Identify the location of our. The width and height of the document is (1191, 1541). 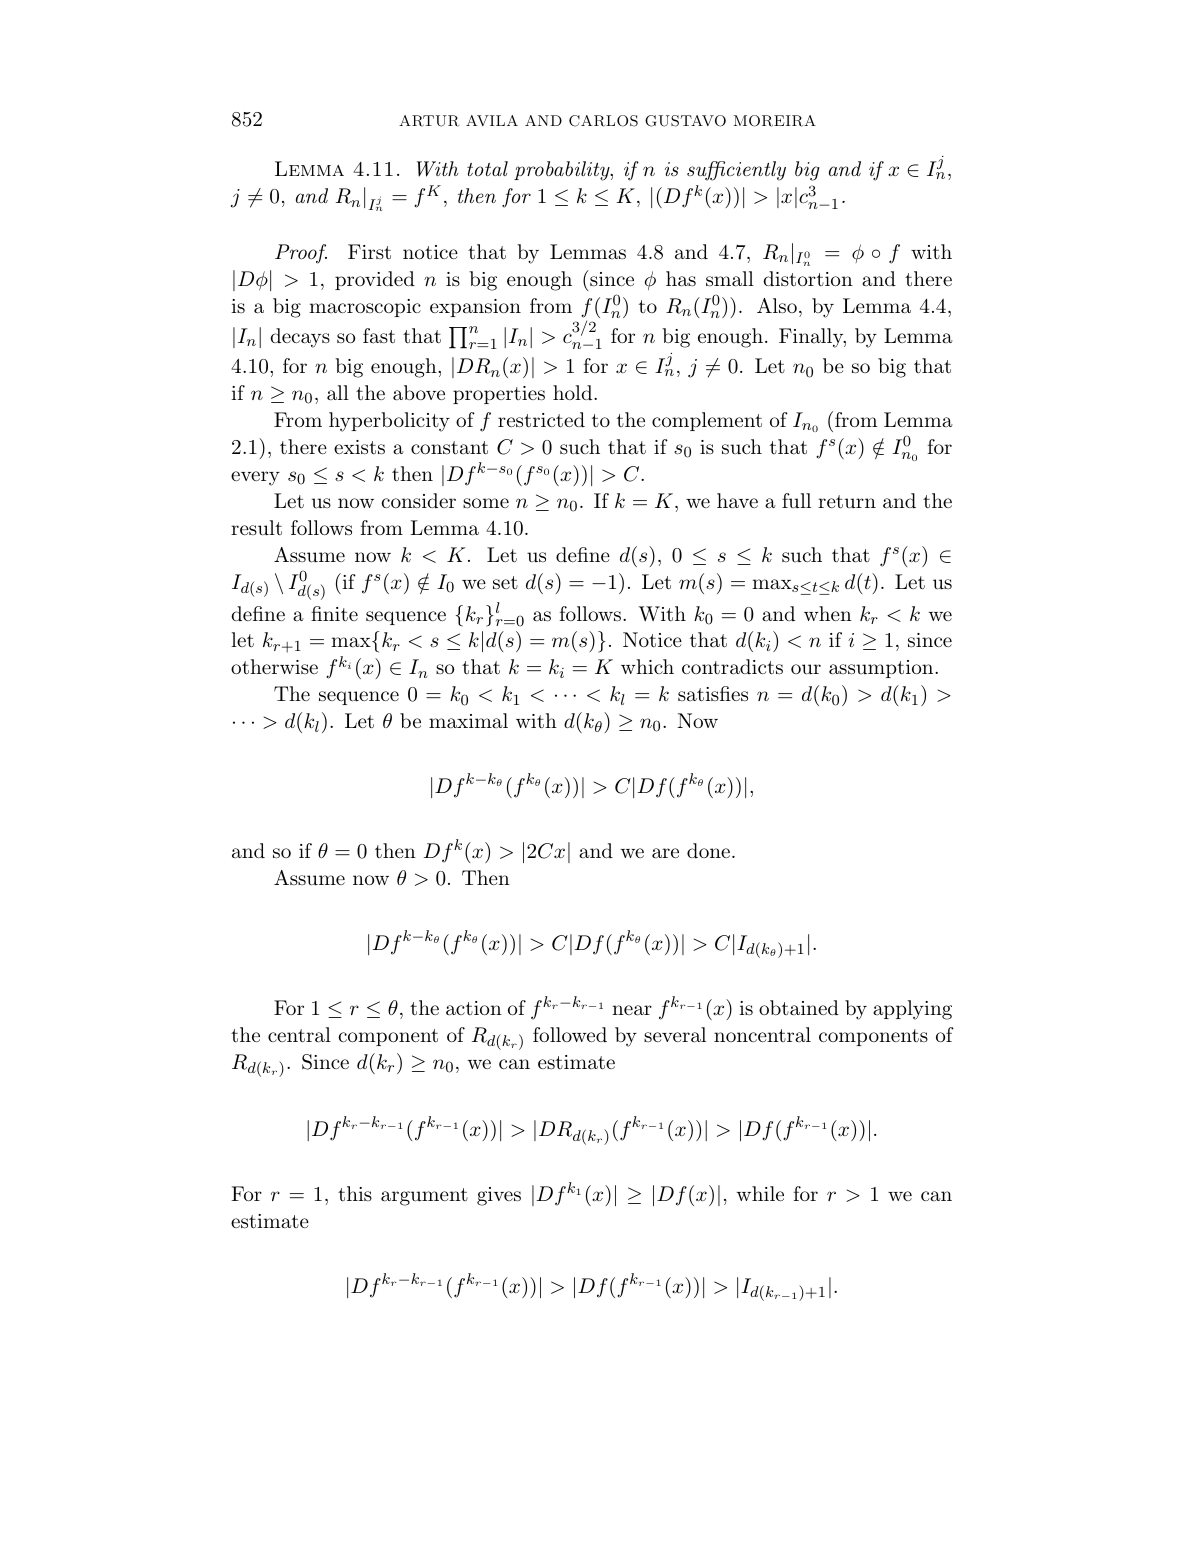
(806, 669).
